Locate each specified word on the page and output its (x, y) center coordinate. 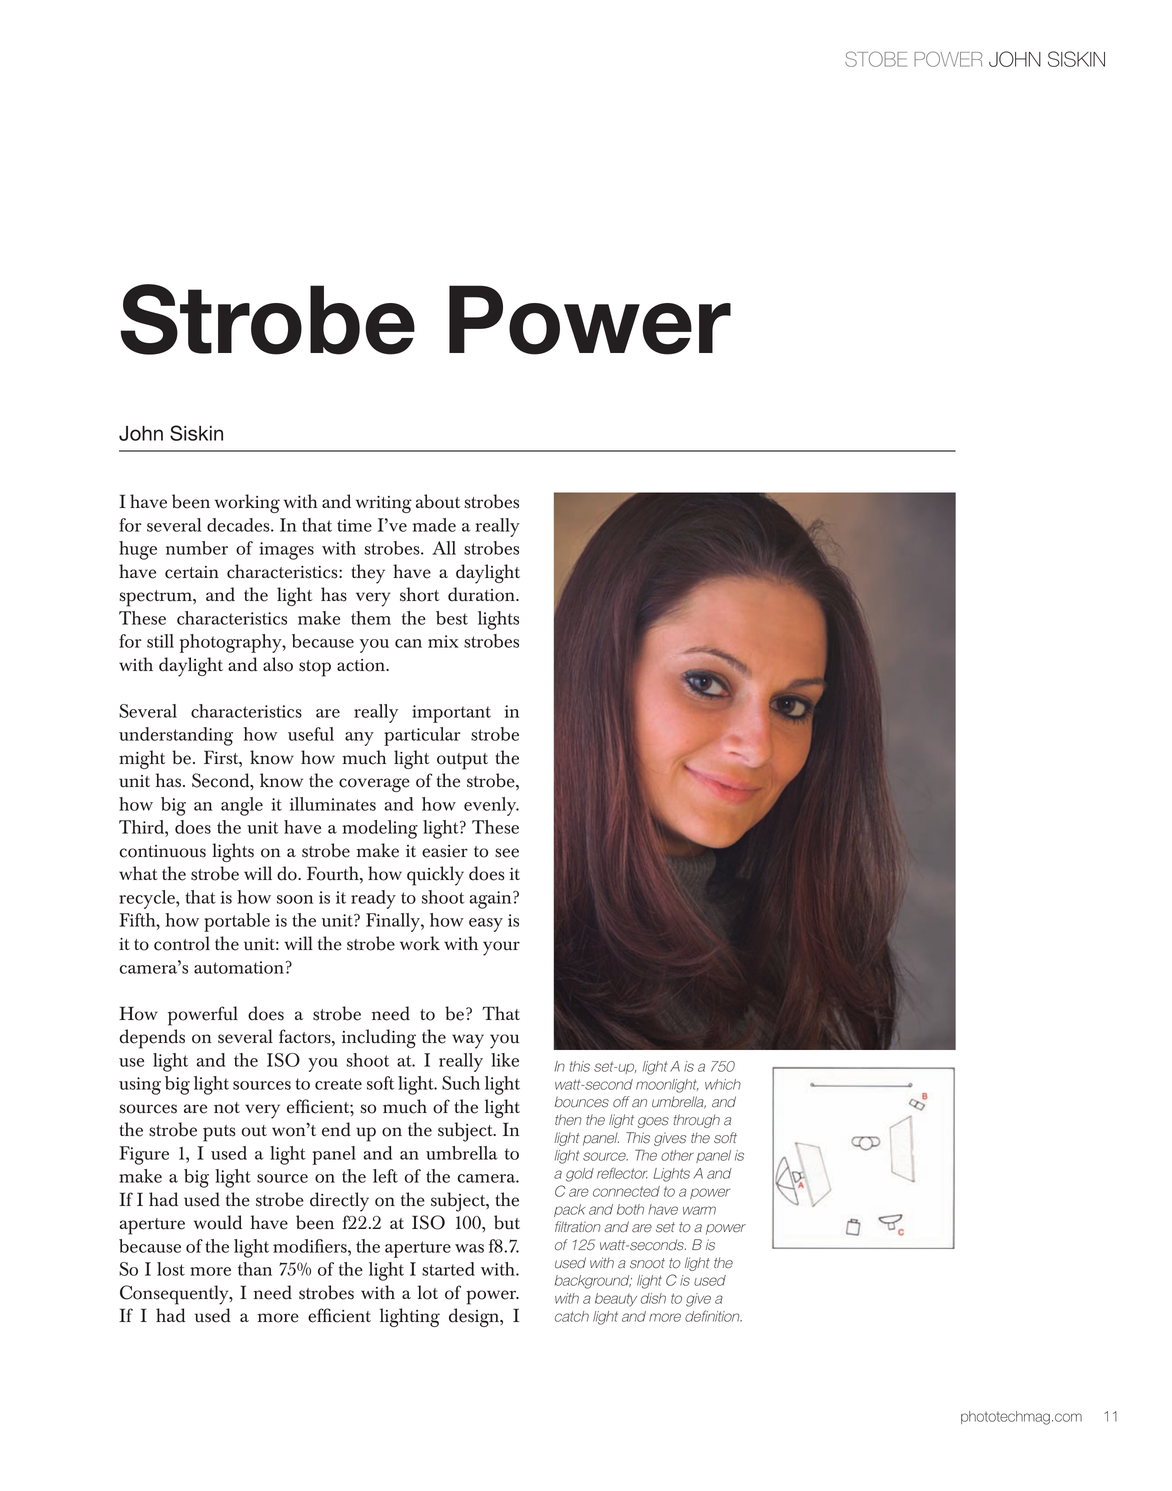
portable (237, 922)
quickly (435, 876)
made (434, 525)
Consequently (175, 1295)
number (197, 548)
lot (428, 1292)
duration (482, 594)
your (501, 948)
